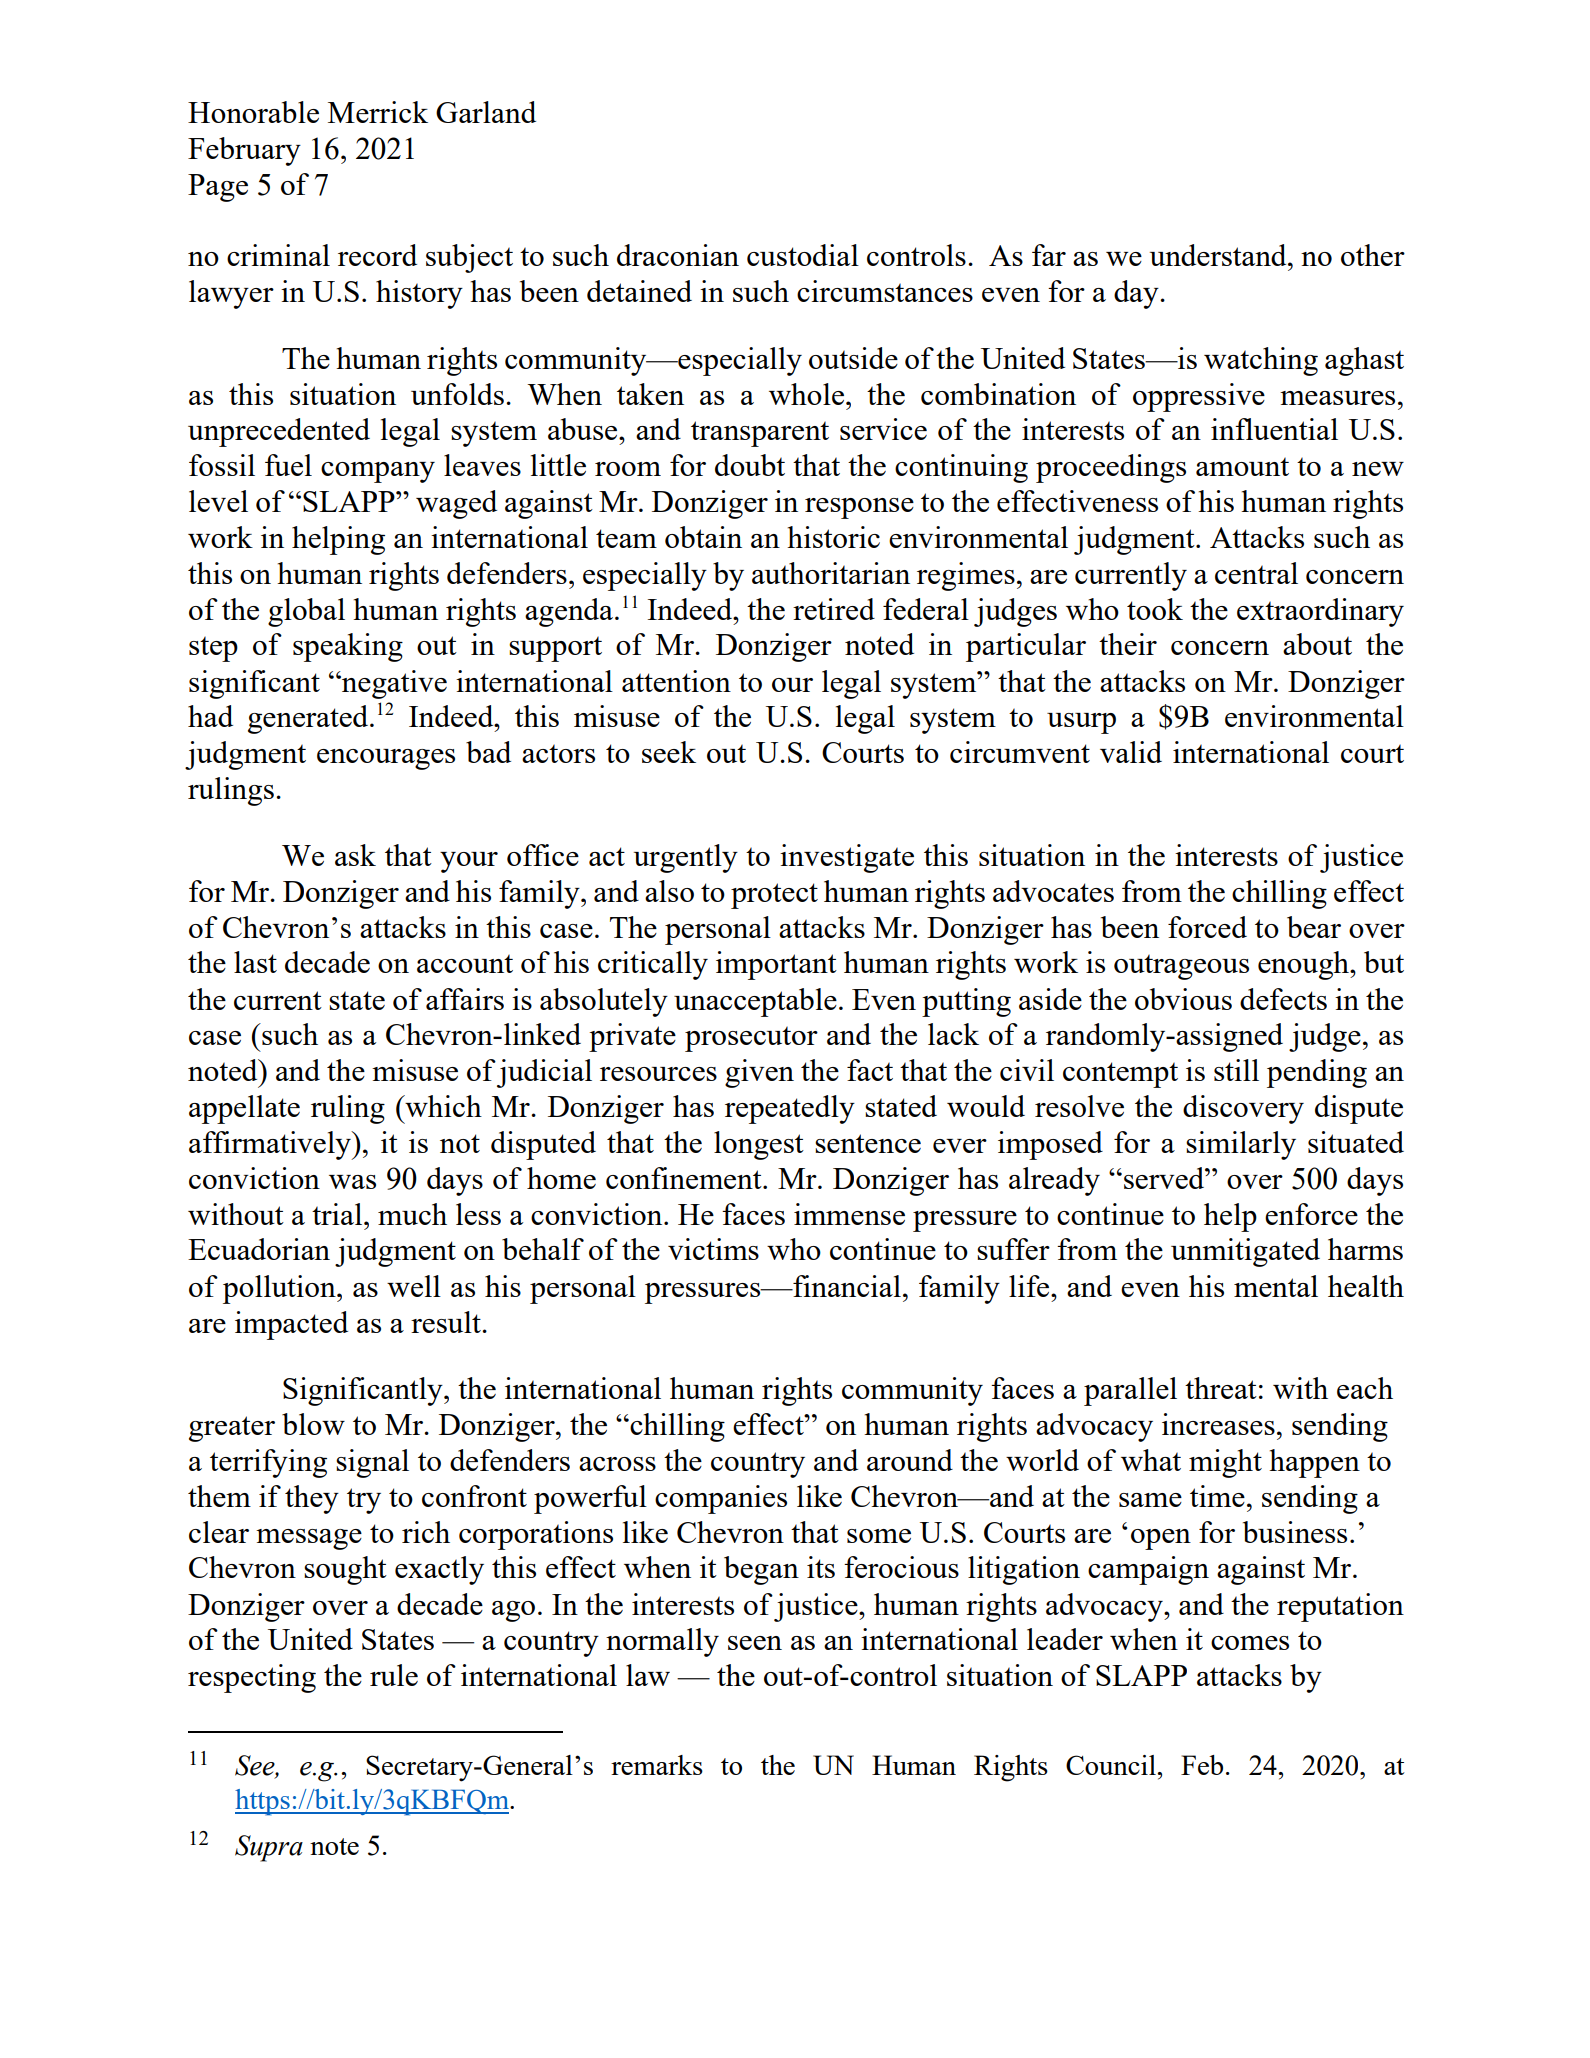 This document has height=2058, width=1590. Describe the element at coordinates (1245, 1252) in the document. I see `unmitigated` at that location.
